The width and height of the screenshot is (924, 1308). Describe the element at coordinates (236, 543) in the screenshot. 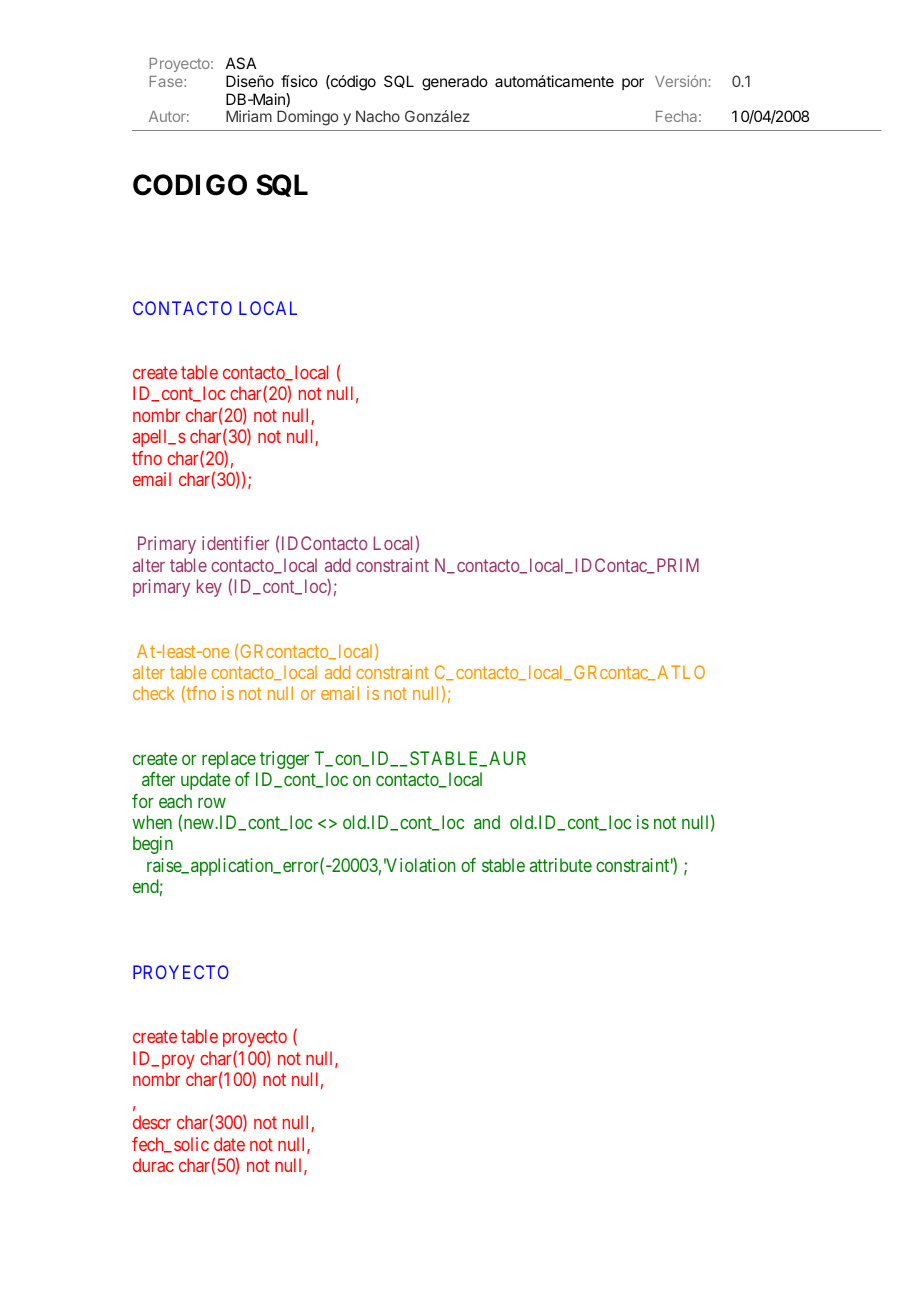

I see `identifier` at that location.
